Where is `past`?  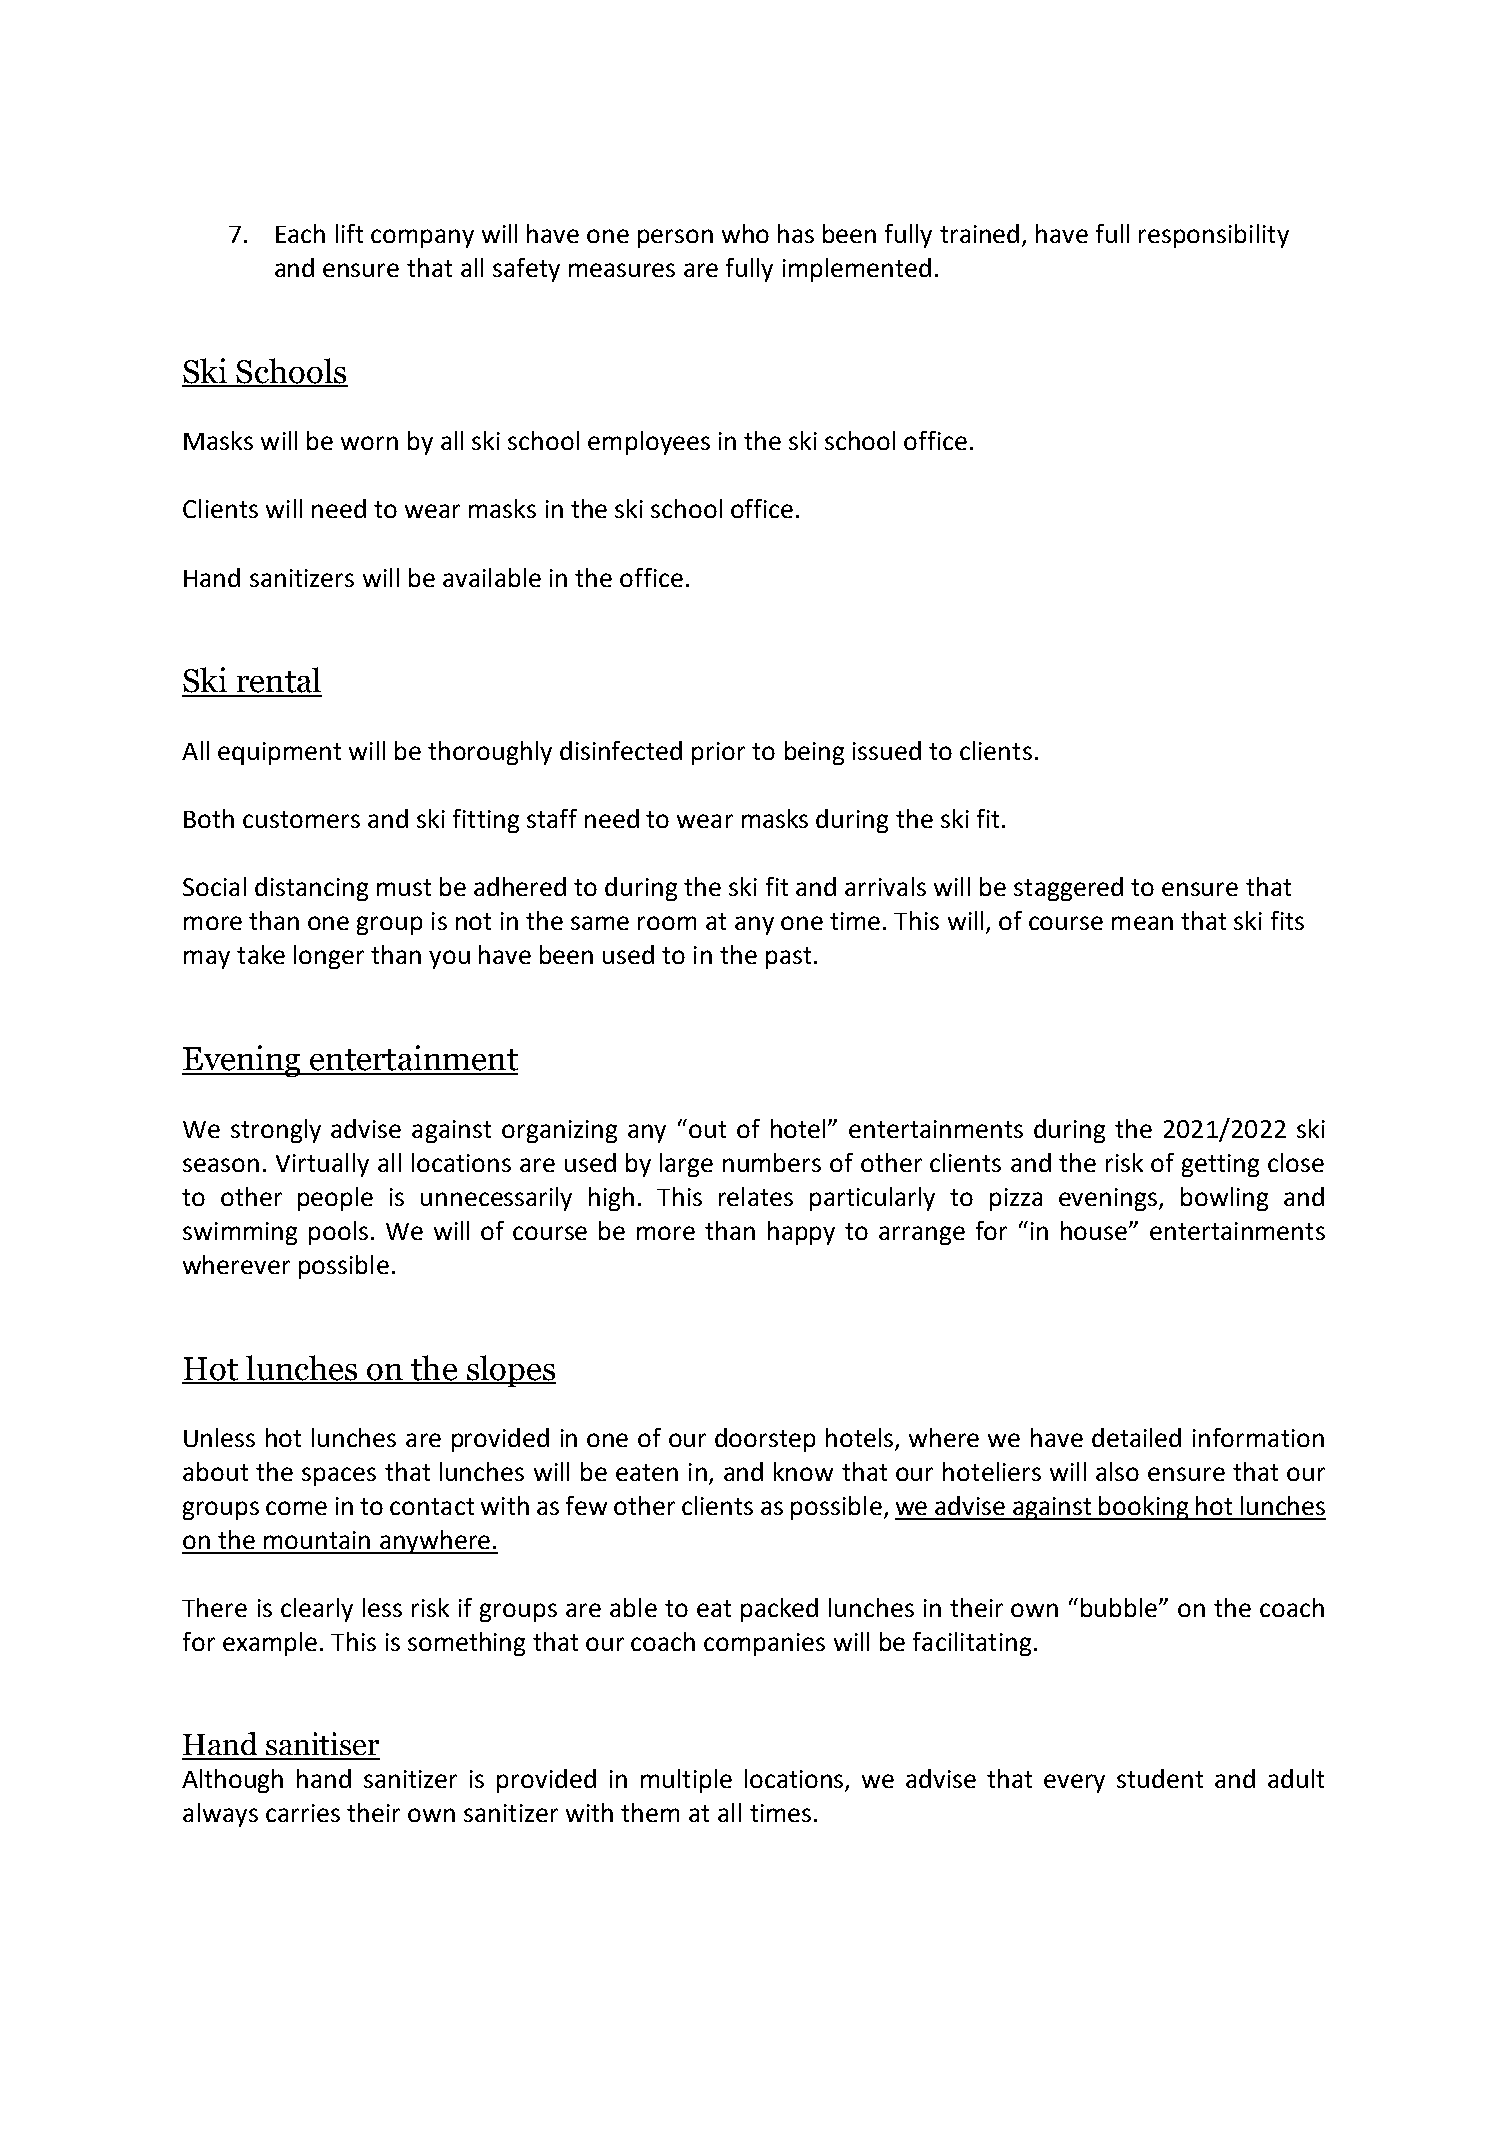
past is located at coordinates (788, 958).
